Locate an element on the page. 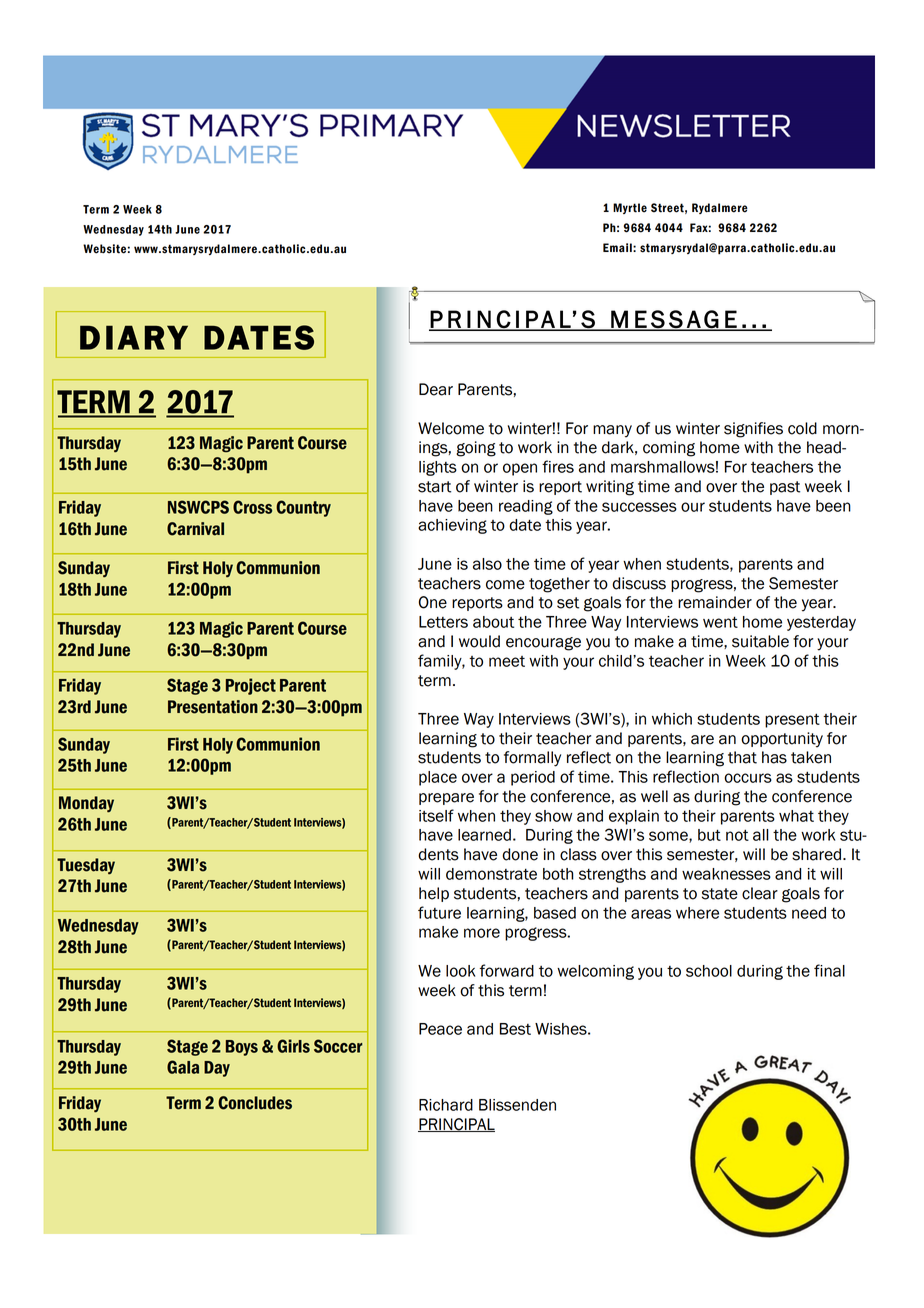  signifies is located at coordinates (753, 430).
